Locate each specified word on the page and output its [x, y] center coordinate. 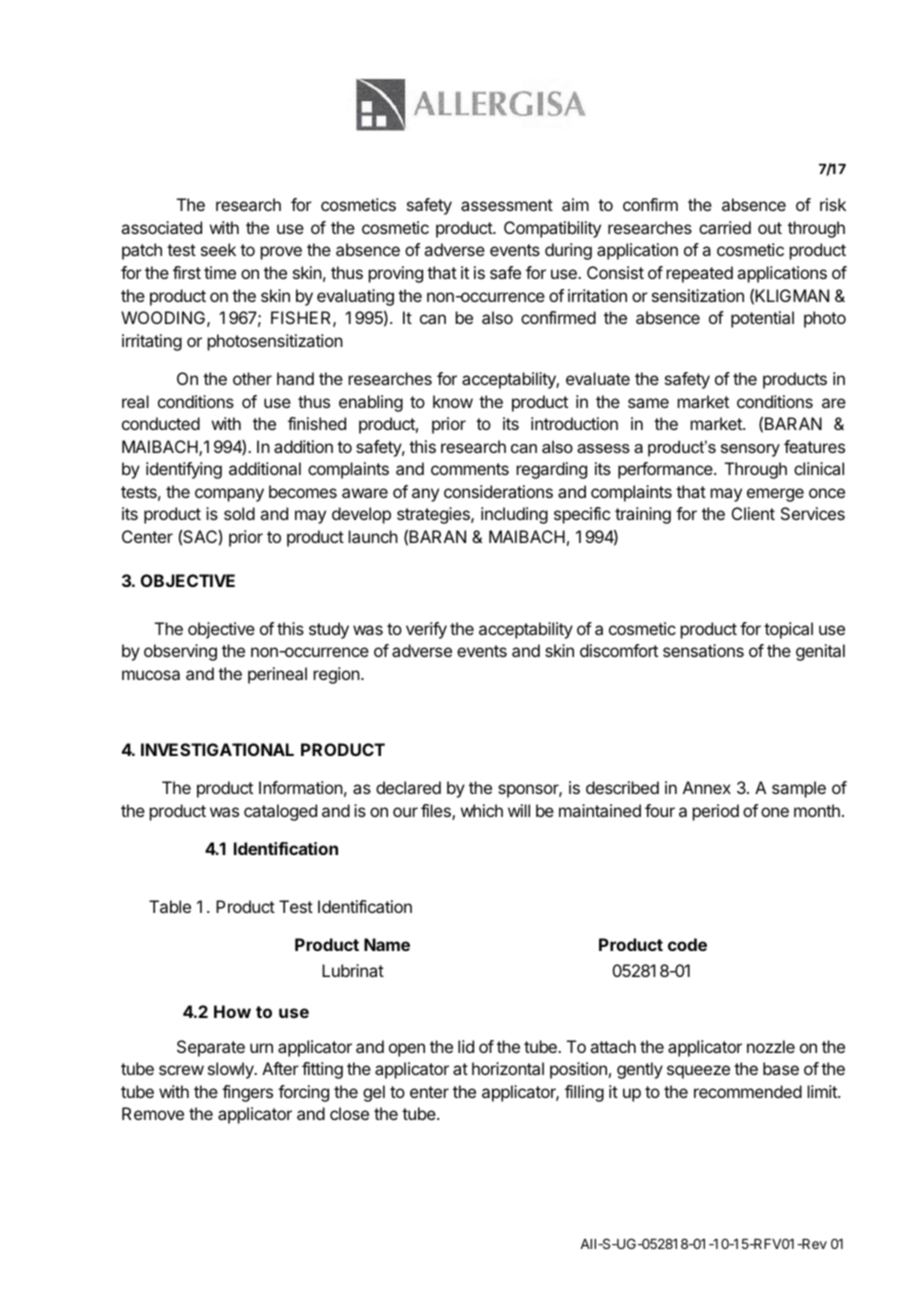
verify [426, 630]
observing [180, 652]
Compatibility [552, 229]
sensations [703, 650]
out [770, 228]
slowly [232, 1070]
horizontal [508, 1068]
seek [218, 249]
